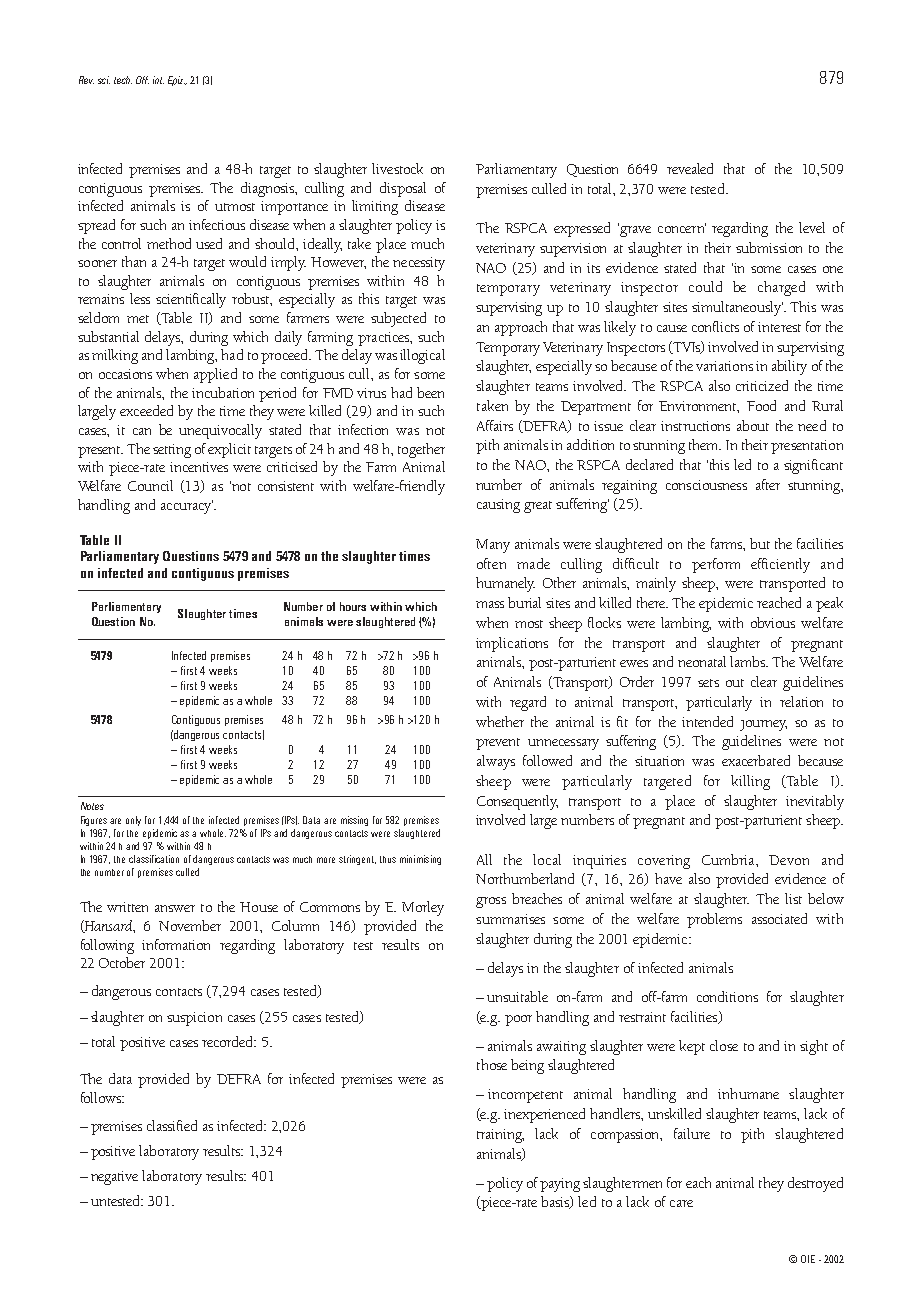 The width and height of the screenshot is (924, 1307). Describe the element at coordinates (154, 859) in the screenshot. I see `classification` at that location.
